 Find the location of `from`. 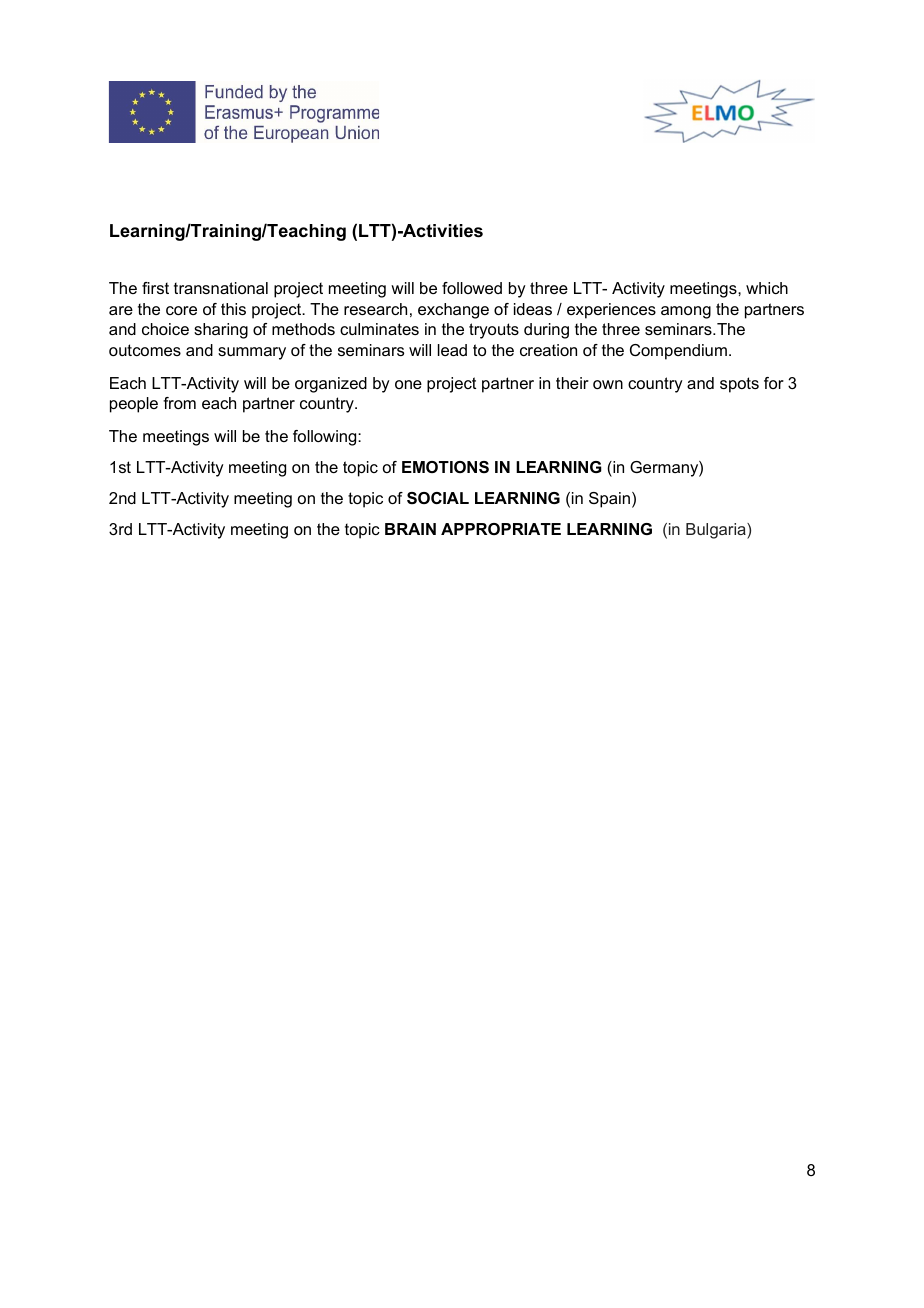

from is located at coordinates (179, 403).
